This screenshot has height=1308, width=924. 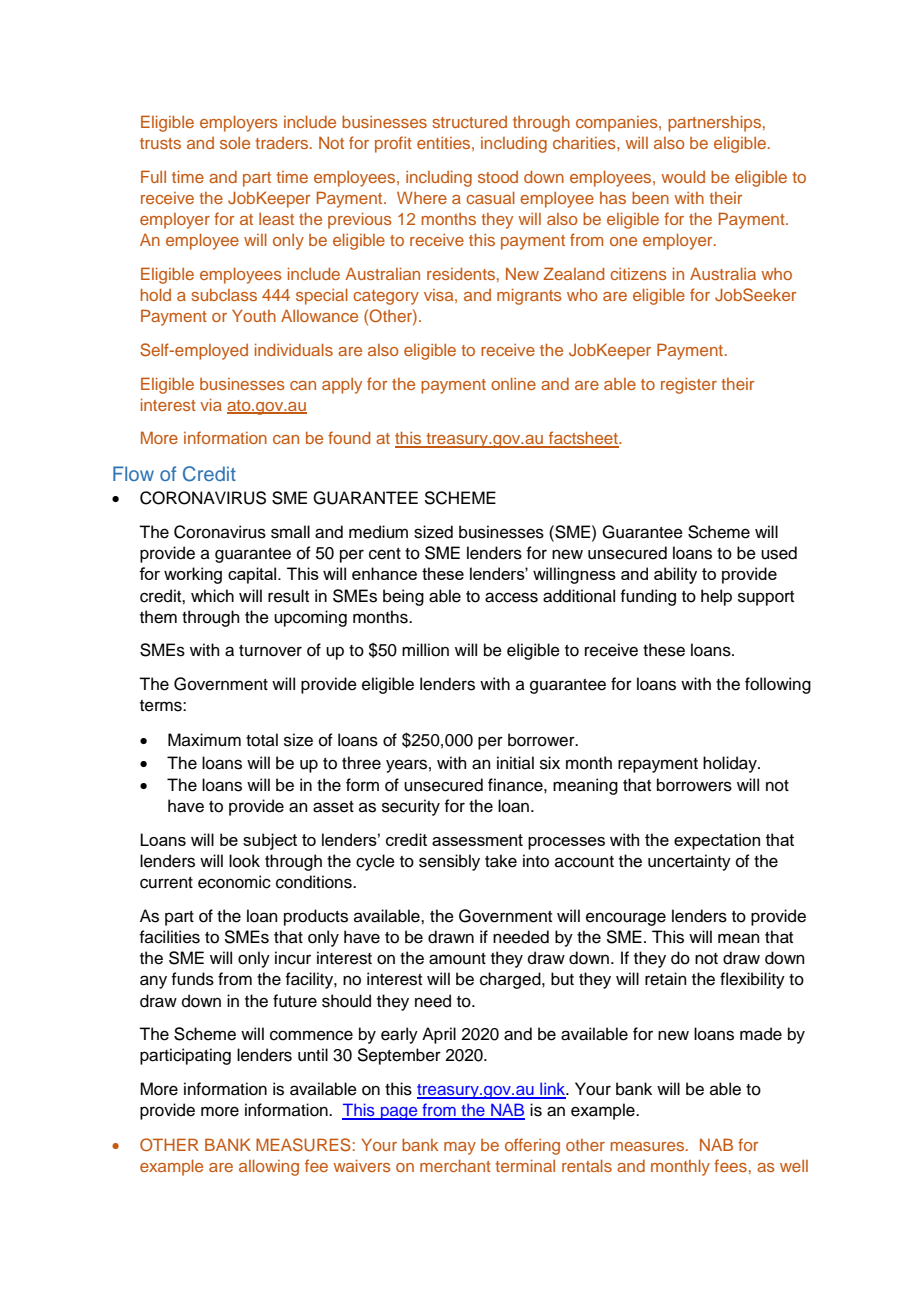 What do you see at coordinates (425, 650) in the screenshot?
I see `million` at bounding box center [425, 650].
